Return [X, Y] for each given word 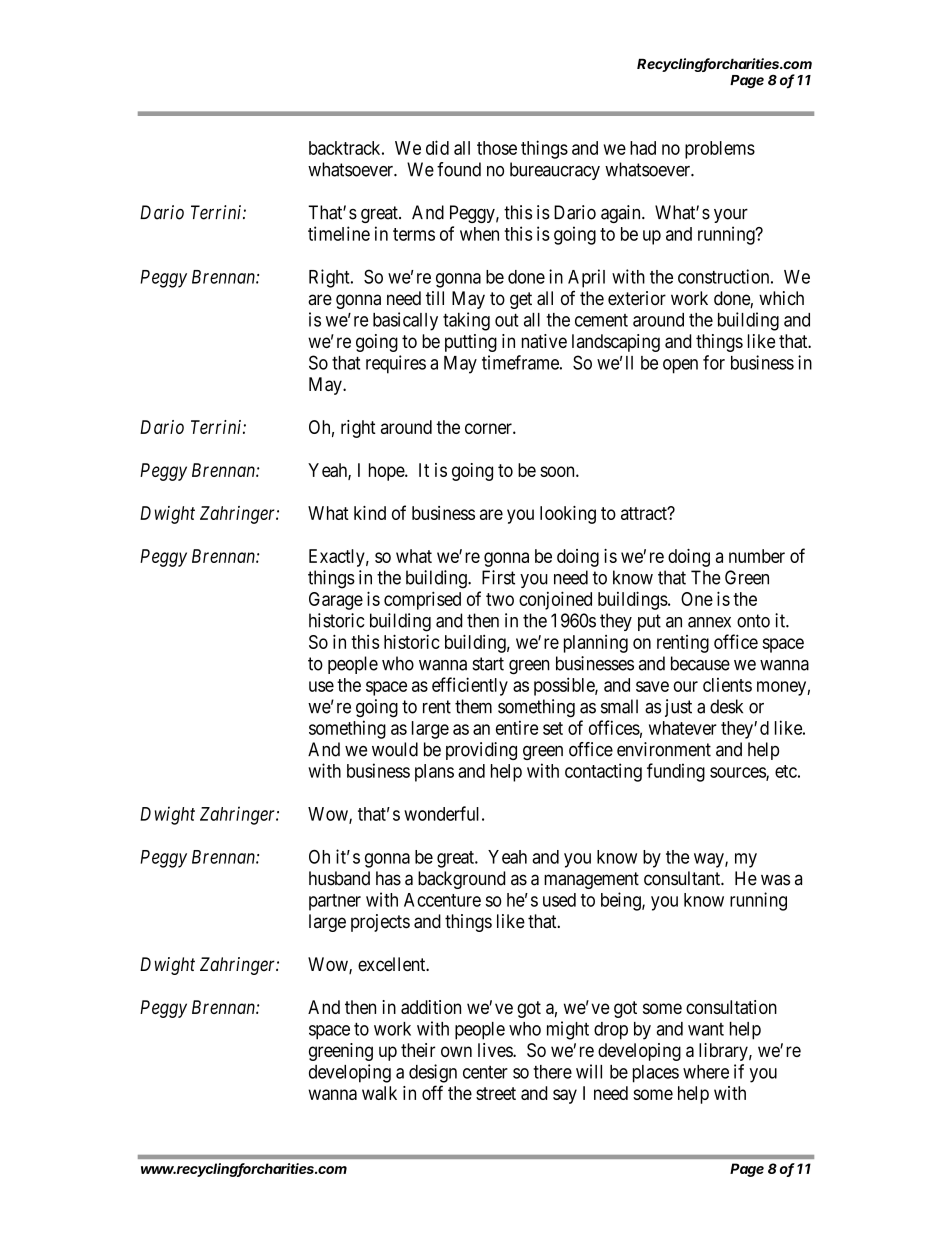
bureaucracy [555, 171]
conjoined [555, 600]
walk [379, 1093]
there [552, 1072]
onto [753, 621]
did [437, 147]
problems [720, 150]
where [706, 1072]
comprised [422, 600]
